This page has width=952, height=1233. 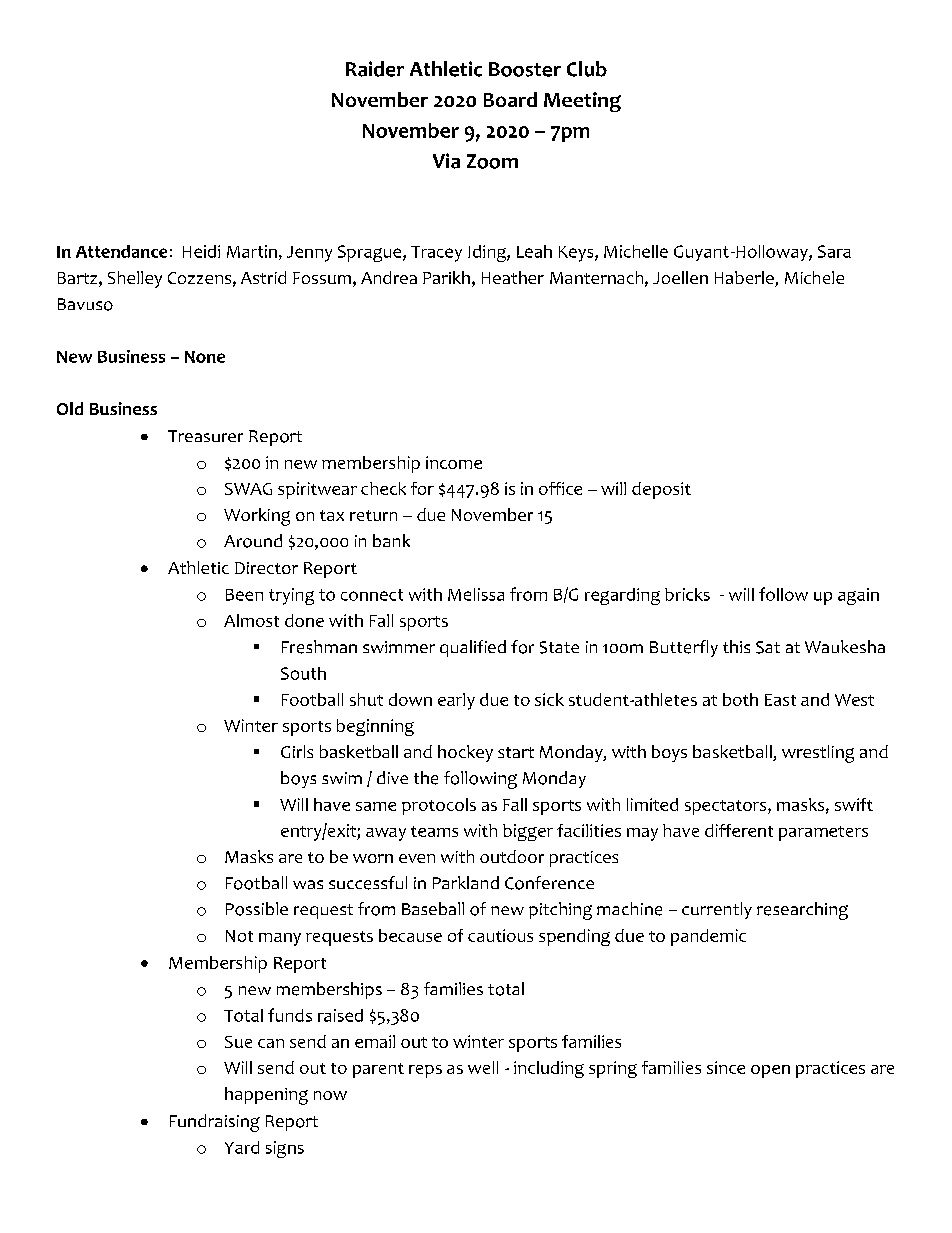 What do you see at coordinates (297, 751) in the page?
I see `Girls` at bounding box center [297, 751].
